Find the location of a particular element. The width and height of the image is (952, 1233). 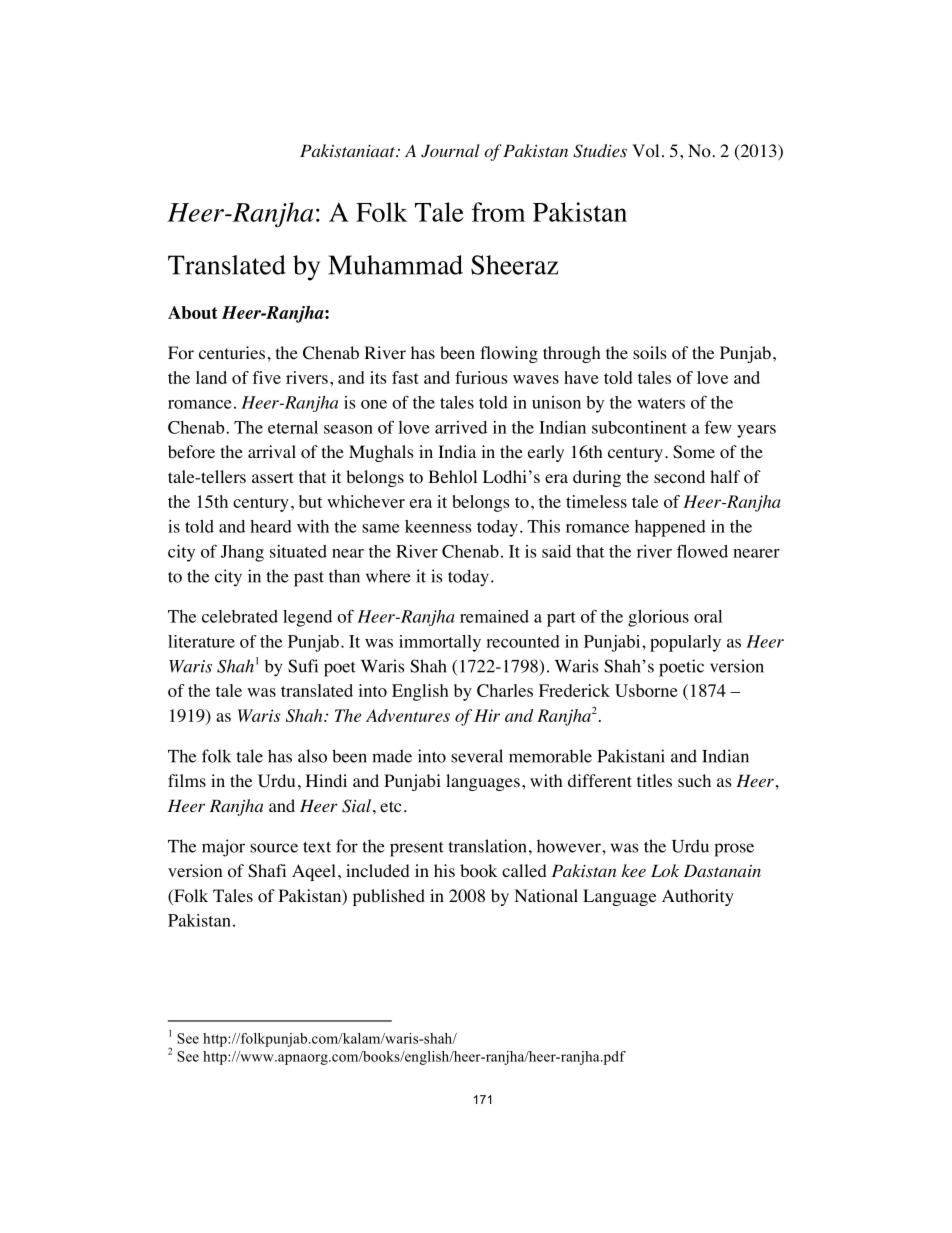

such is located at coordinates (694, 780).
